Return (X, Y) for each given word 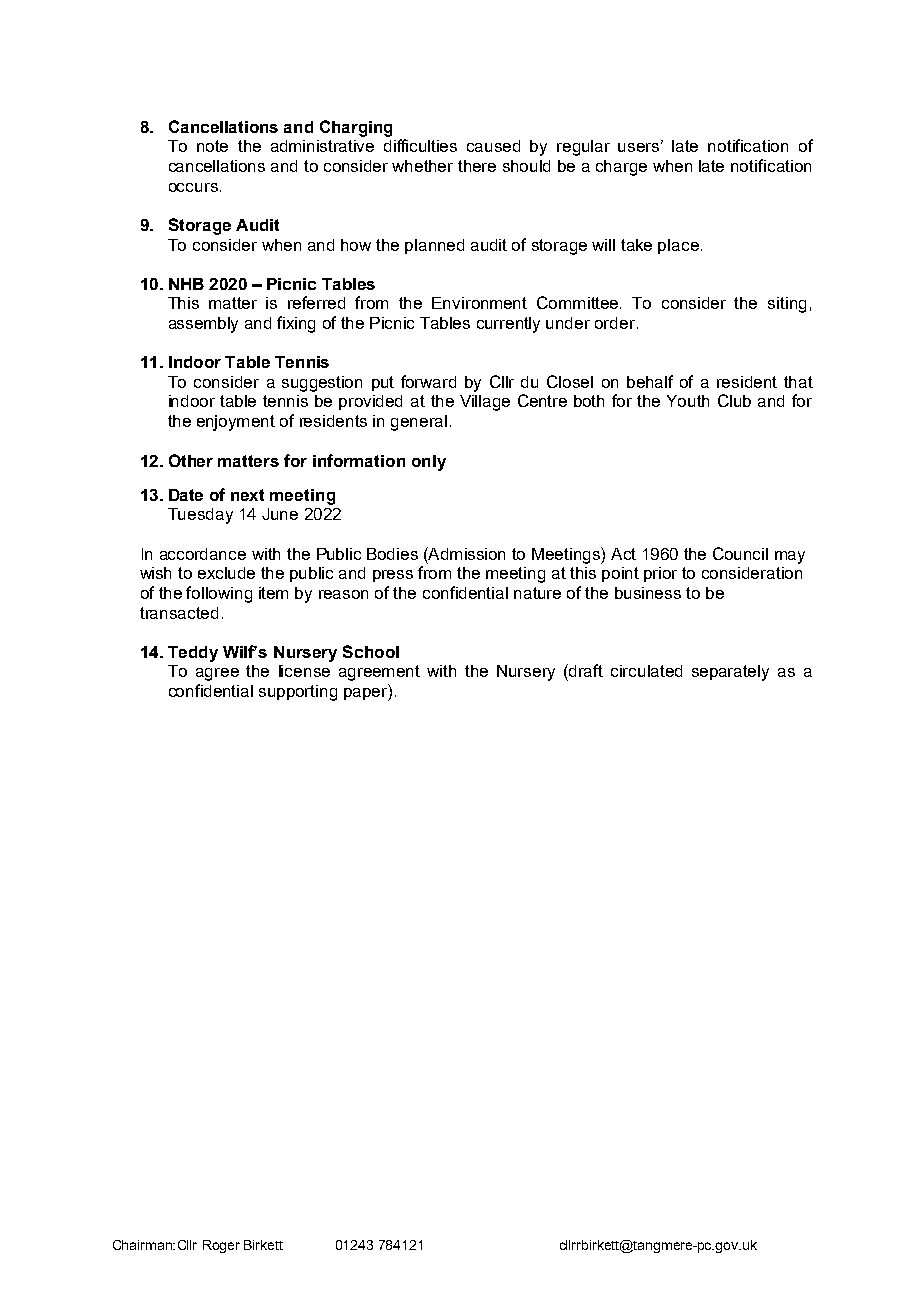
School (371, 651)
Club (734, 400)
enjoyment (236, 423)
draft (585, 670)
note (212, 146)
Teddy (193, 654)
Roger (221, 1246)
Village (485, 403)
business (648, 593)
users (640, 147)
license (304, 671)
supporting (298, 693)
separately (730, 673)
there (477, 166)
